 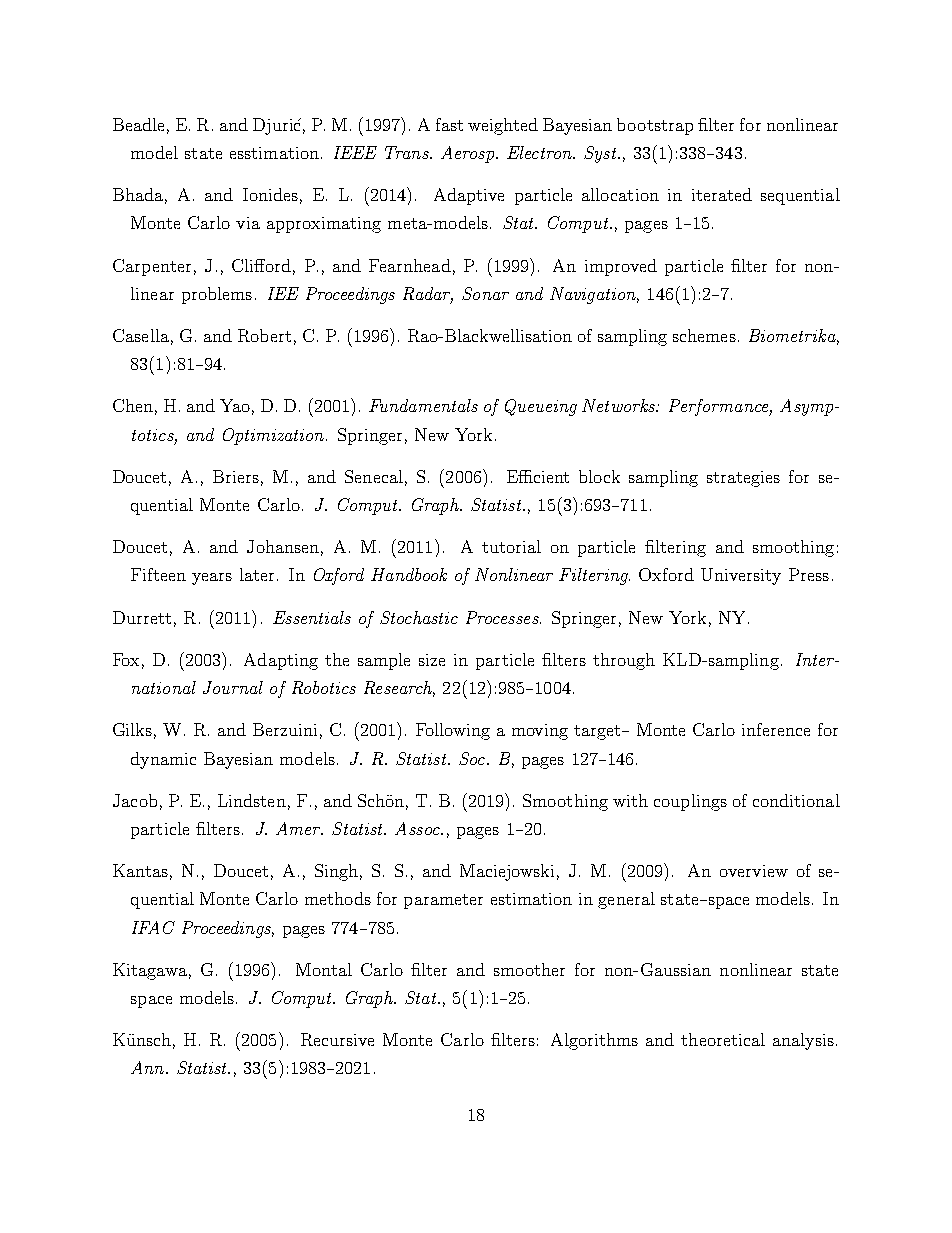 What do you see at coordinates (503, 617) in the screenshot?
I see `Processes` at bounding box center [503, 617].
